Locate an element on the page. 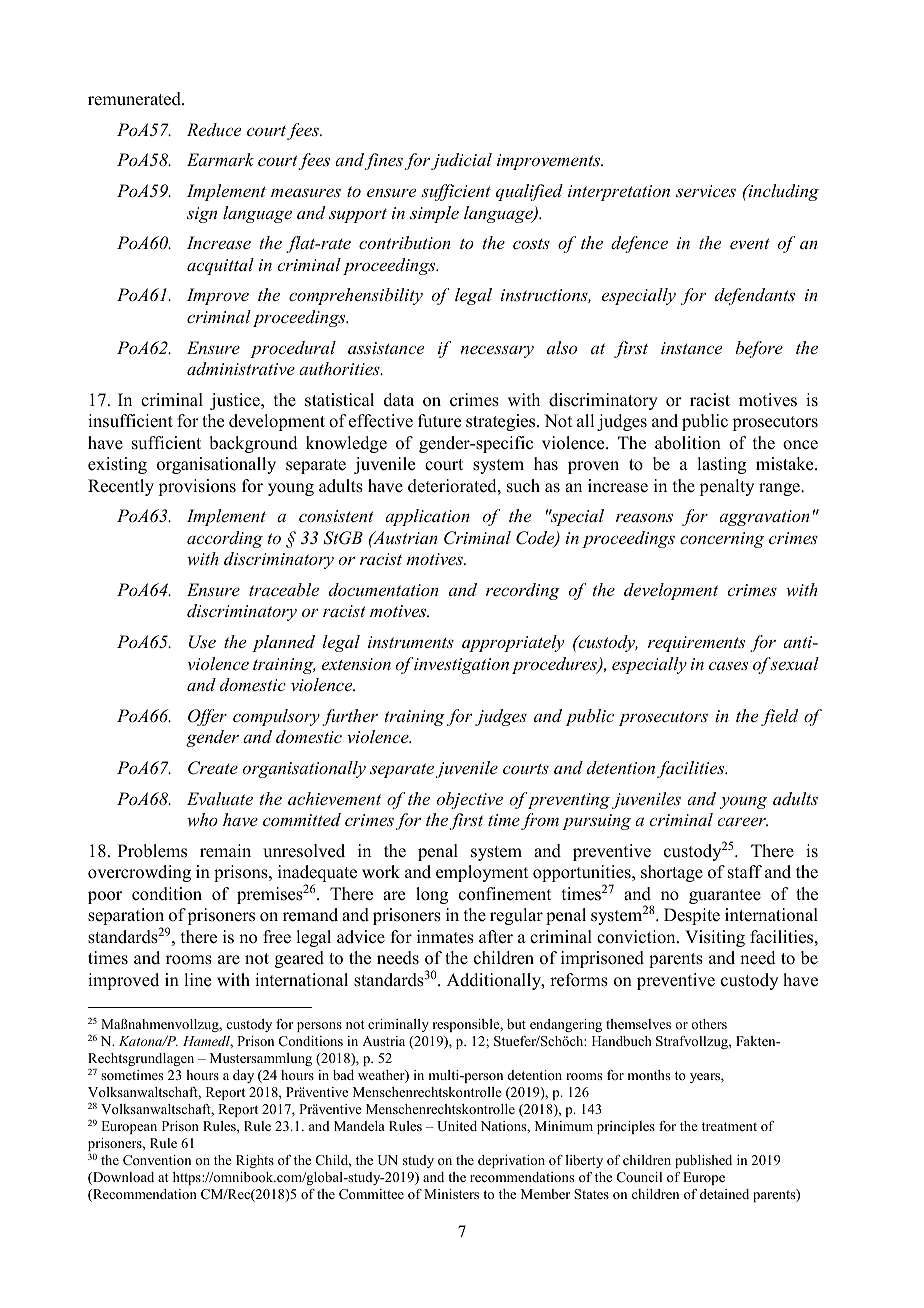  abolition is located at coordinates (688, 443).
